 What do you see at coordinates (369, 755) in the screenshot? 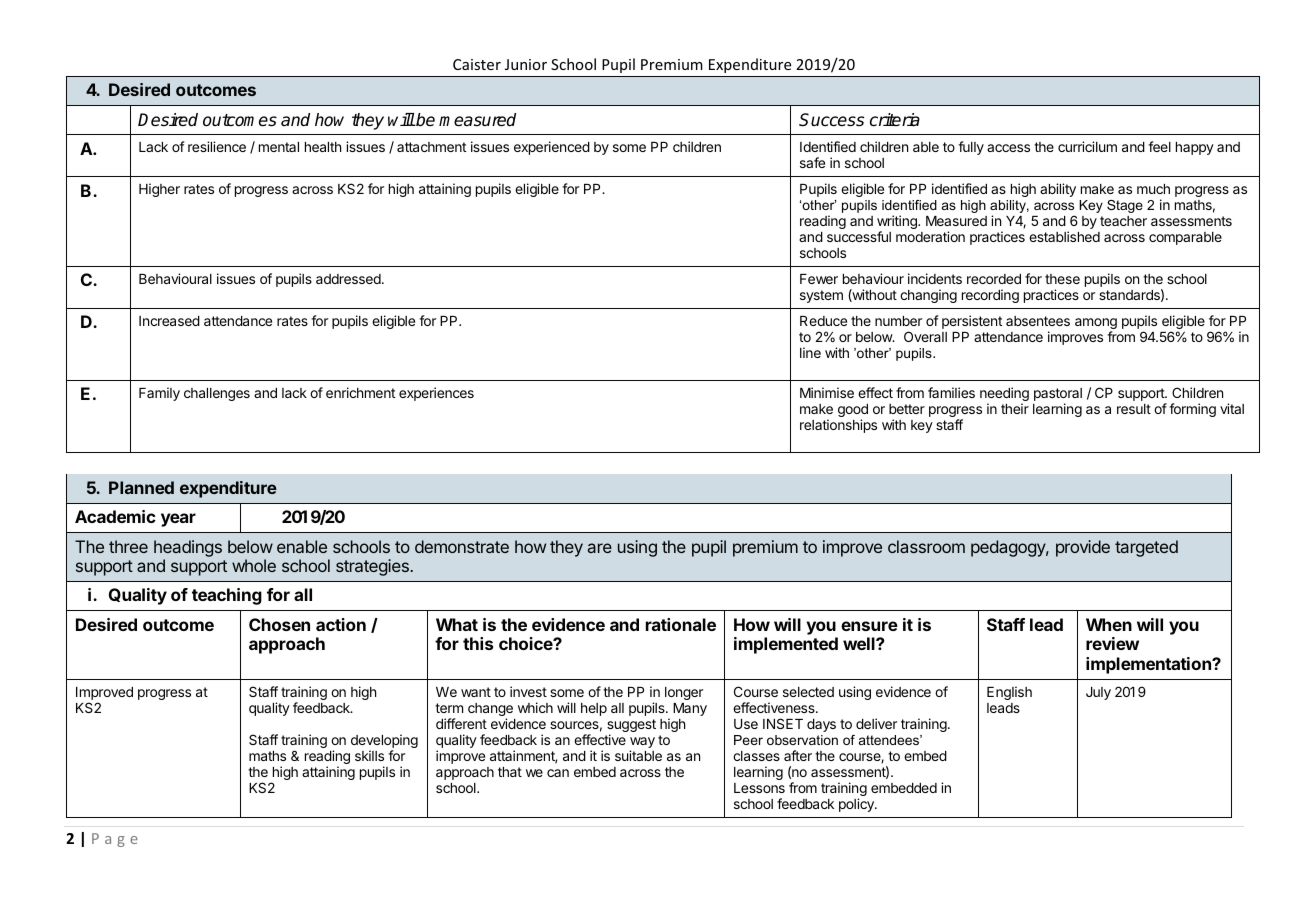
I see `skills` at bounding box center [369, 755].
